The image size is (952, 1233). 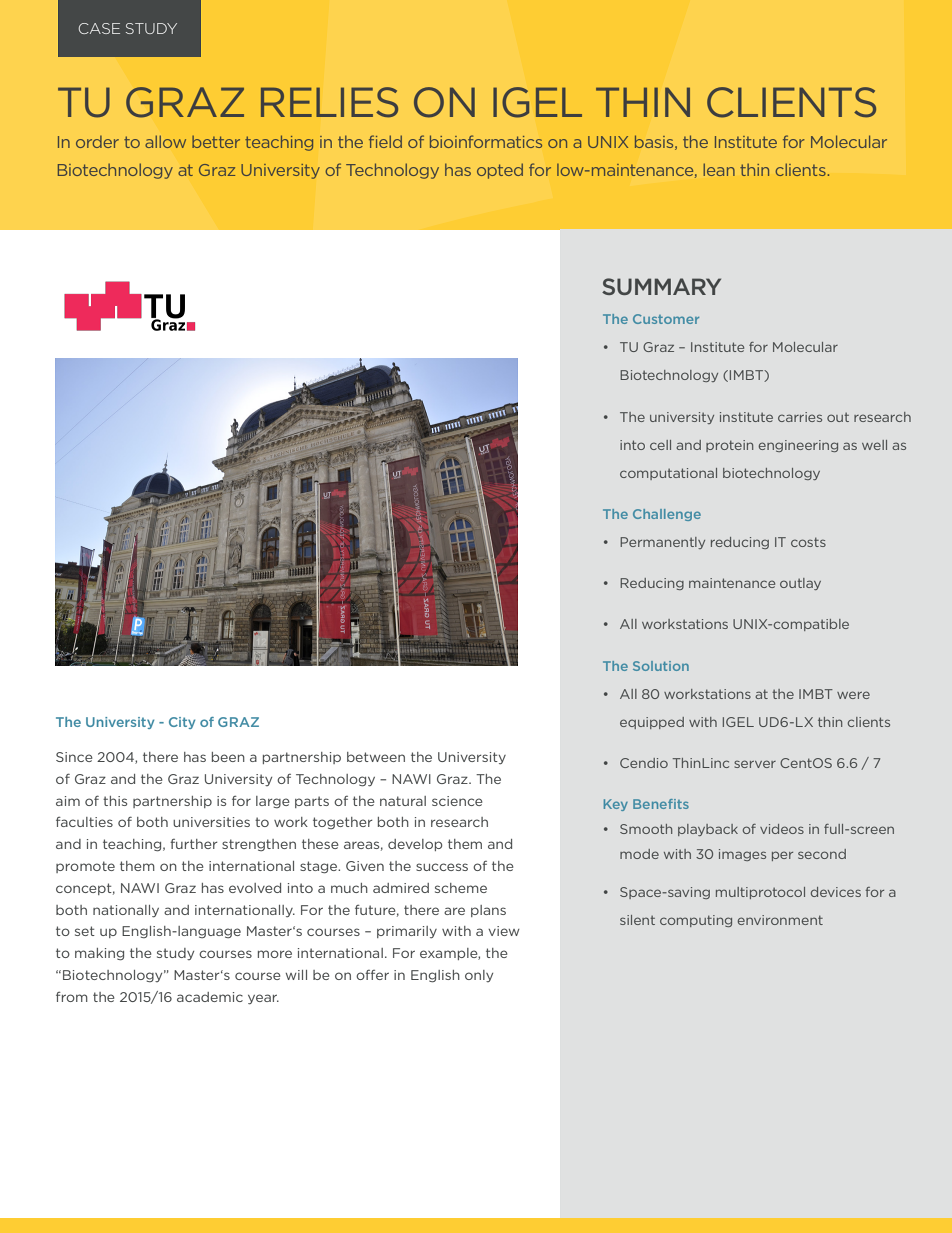 What do you see at coordinates (182, 723) in the page?
I see `City` at bounding box center [182, 723].
